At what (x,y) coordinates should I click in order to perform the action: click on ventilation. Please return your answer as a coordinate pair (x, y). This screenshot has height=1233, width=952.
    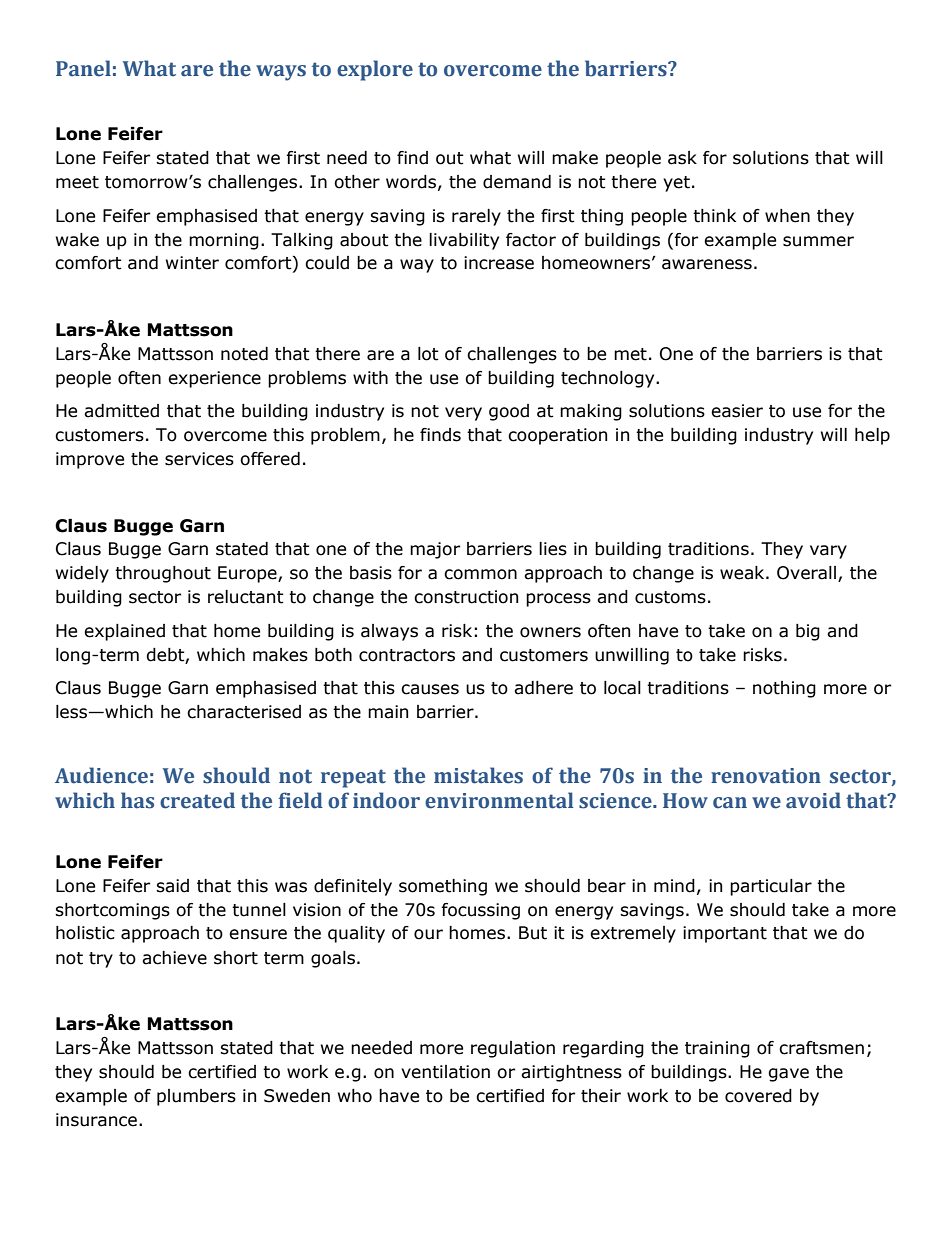
    Looking at the image, I should click on (445, 1072).
